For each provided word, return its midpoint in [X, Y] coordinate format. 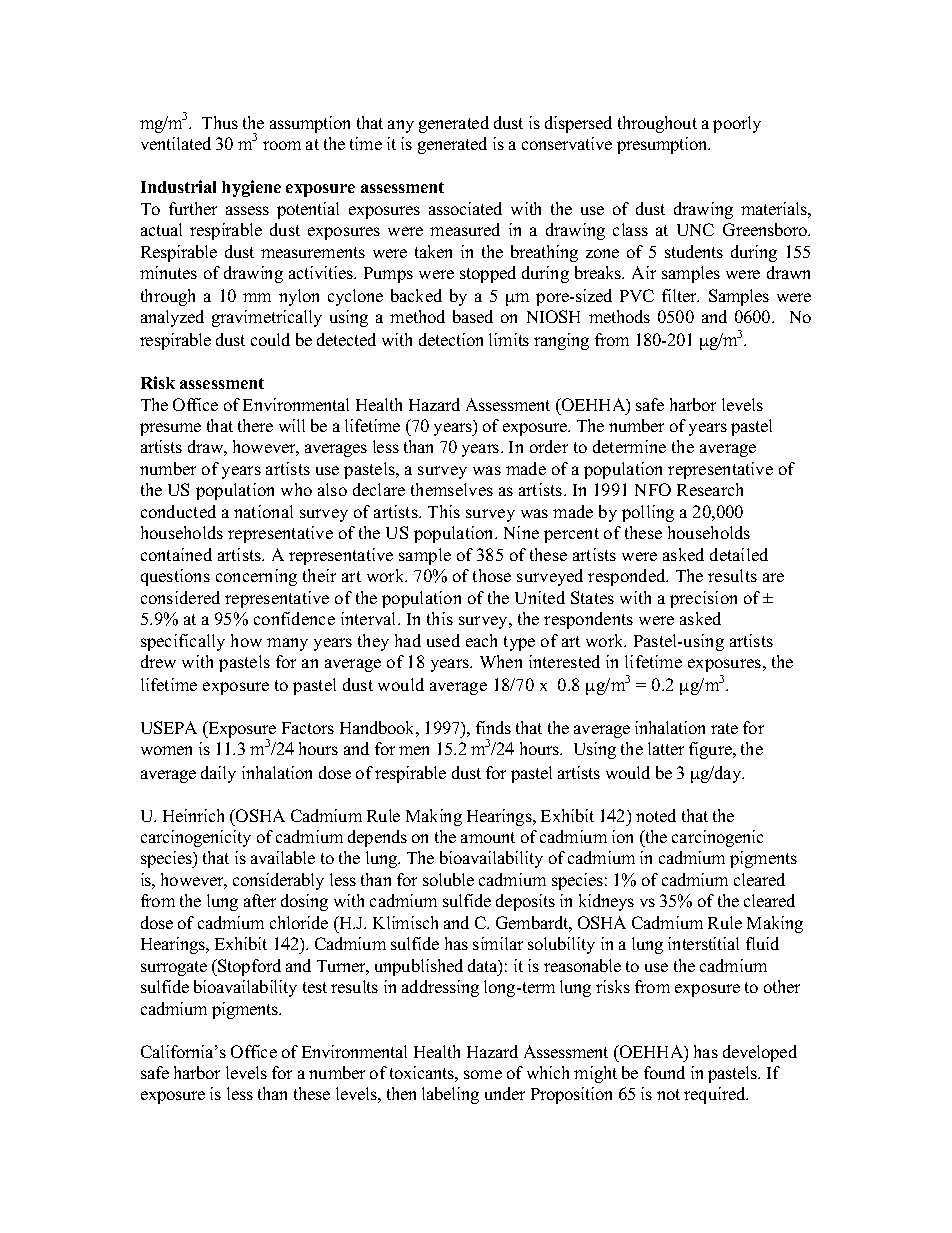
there [255, 425]
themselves [452, 489]
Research [710, 489]
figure [711, 750]
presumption [663, 145]
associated [465, 208]
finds [493, 727]
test [315, 987]
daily [218, 774]
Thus [220, 122]
